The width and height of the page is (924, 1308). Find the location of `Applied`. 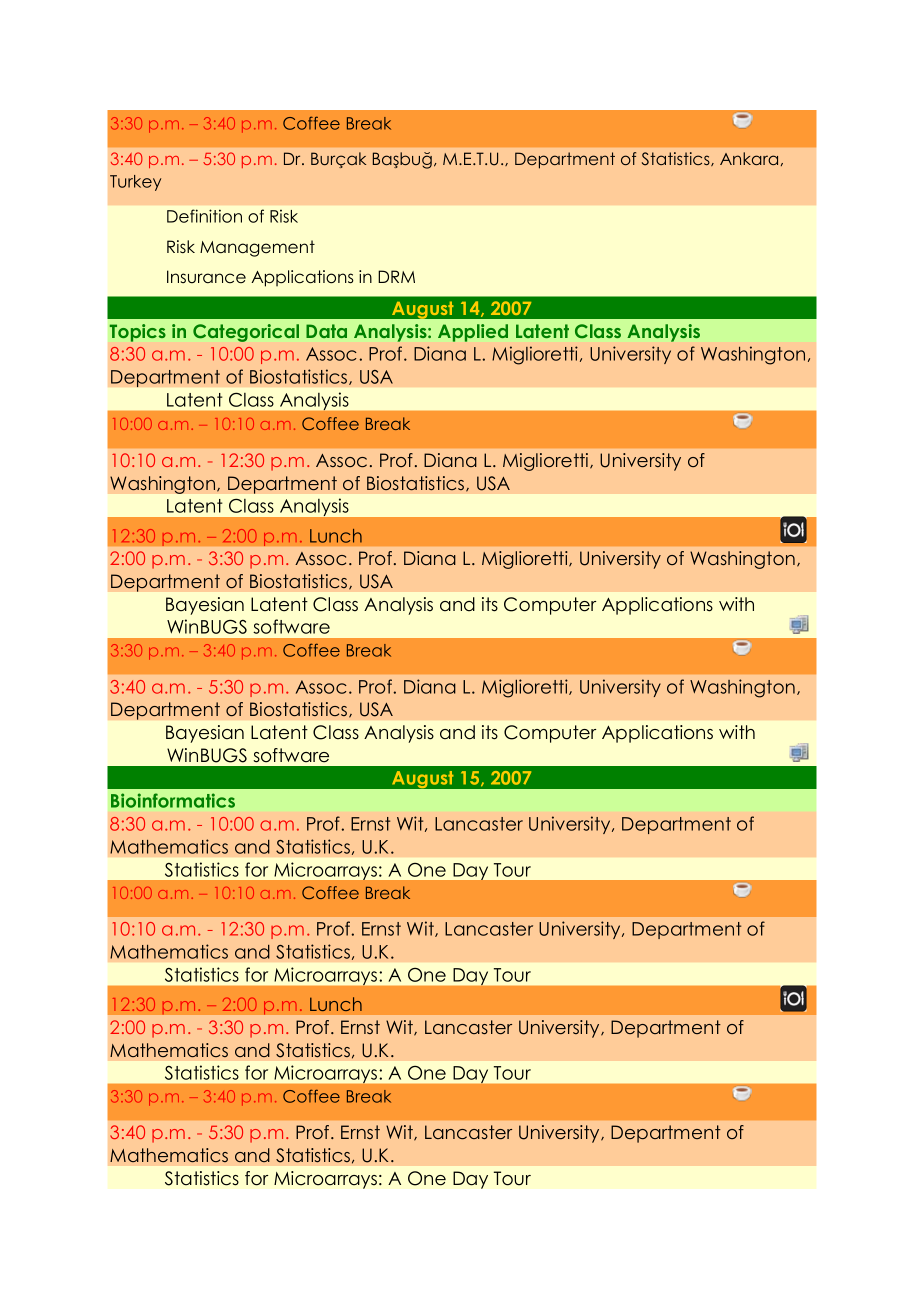

Applied is located at coordinates (473, 333).
